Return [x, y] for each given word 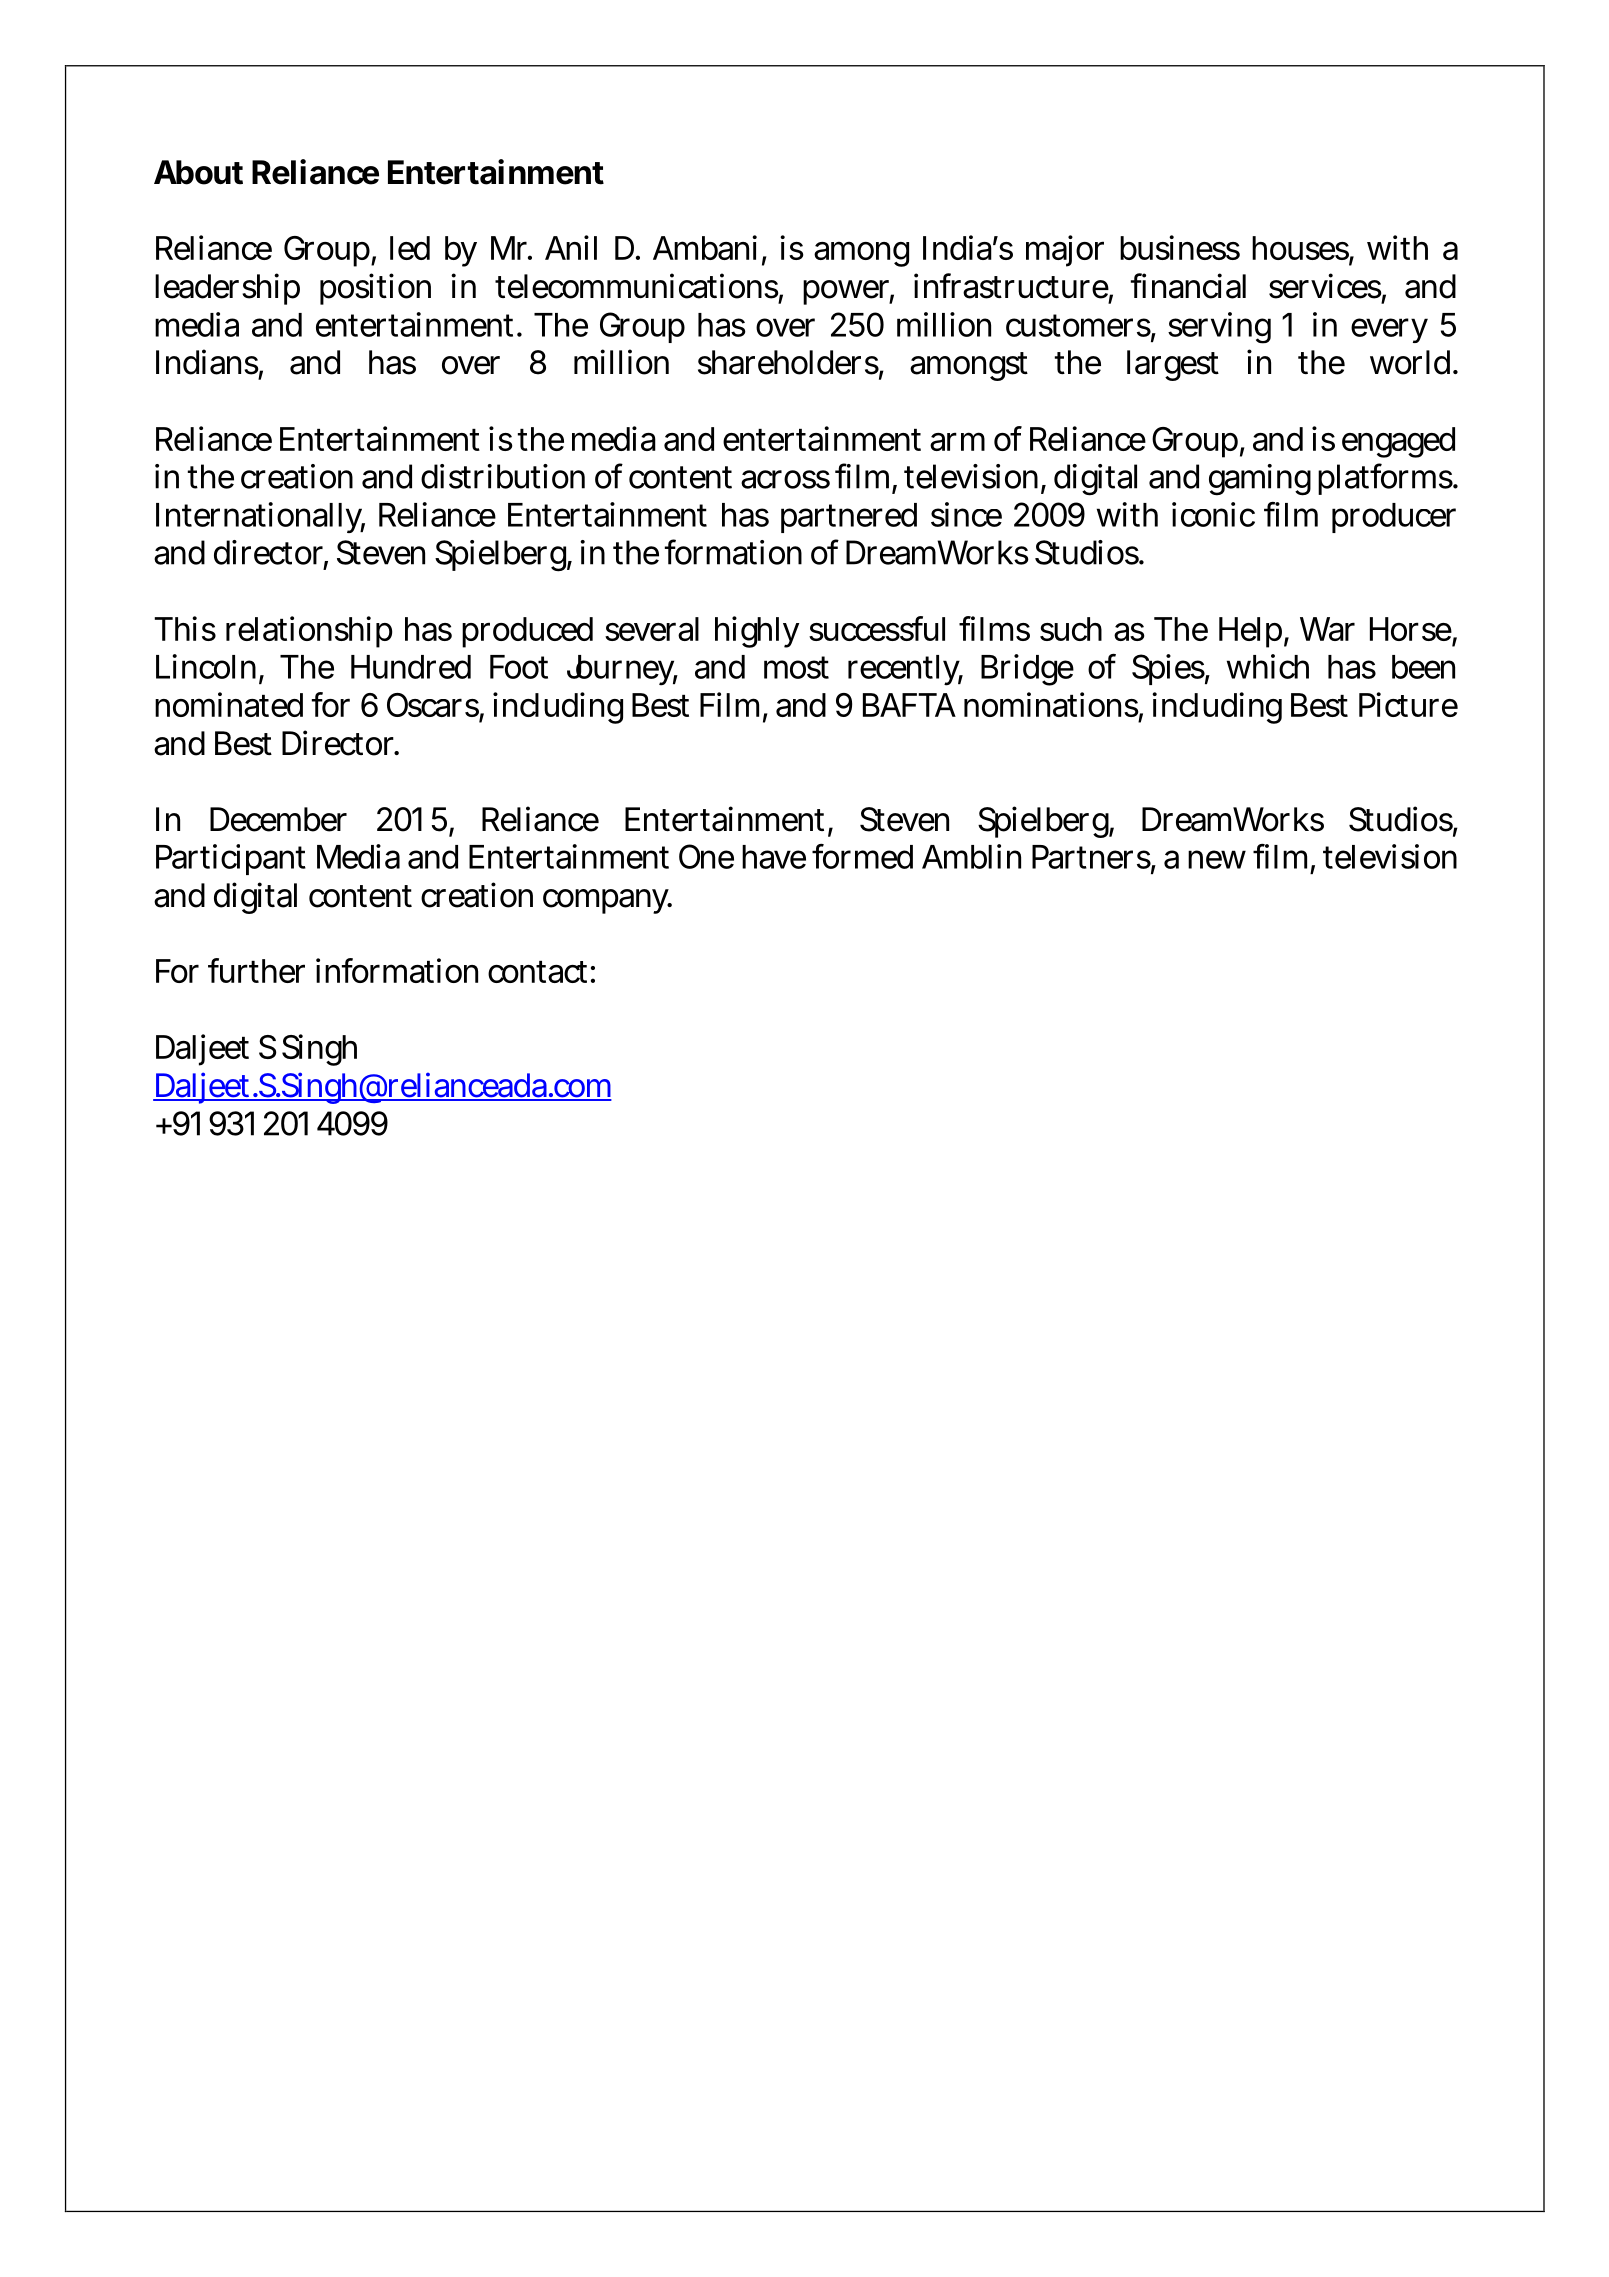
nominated [229, 704]
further [256, 970]
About [198, 172]
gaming [1260, 480]
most [796, 667]
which [1268, 666]
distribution [503, 476]
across [785, 479]
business [1180, 247]
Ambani [705, 247]
